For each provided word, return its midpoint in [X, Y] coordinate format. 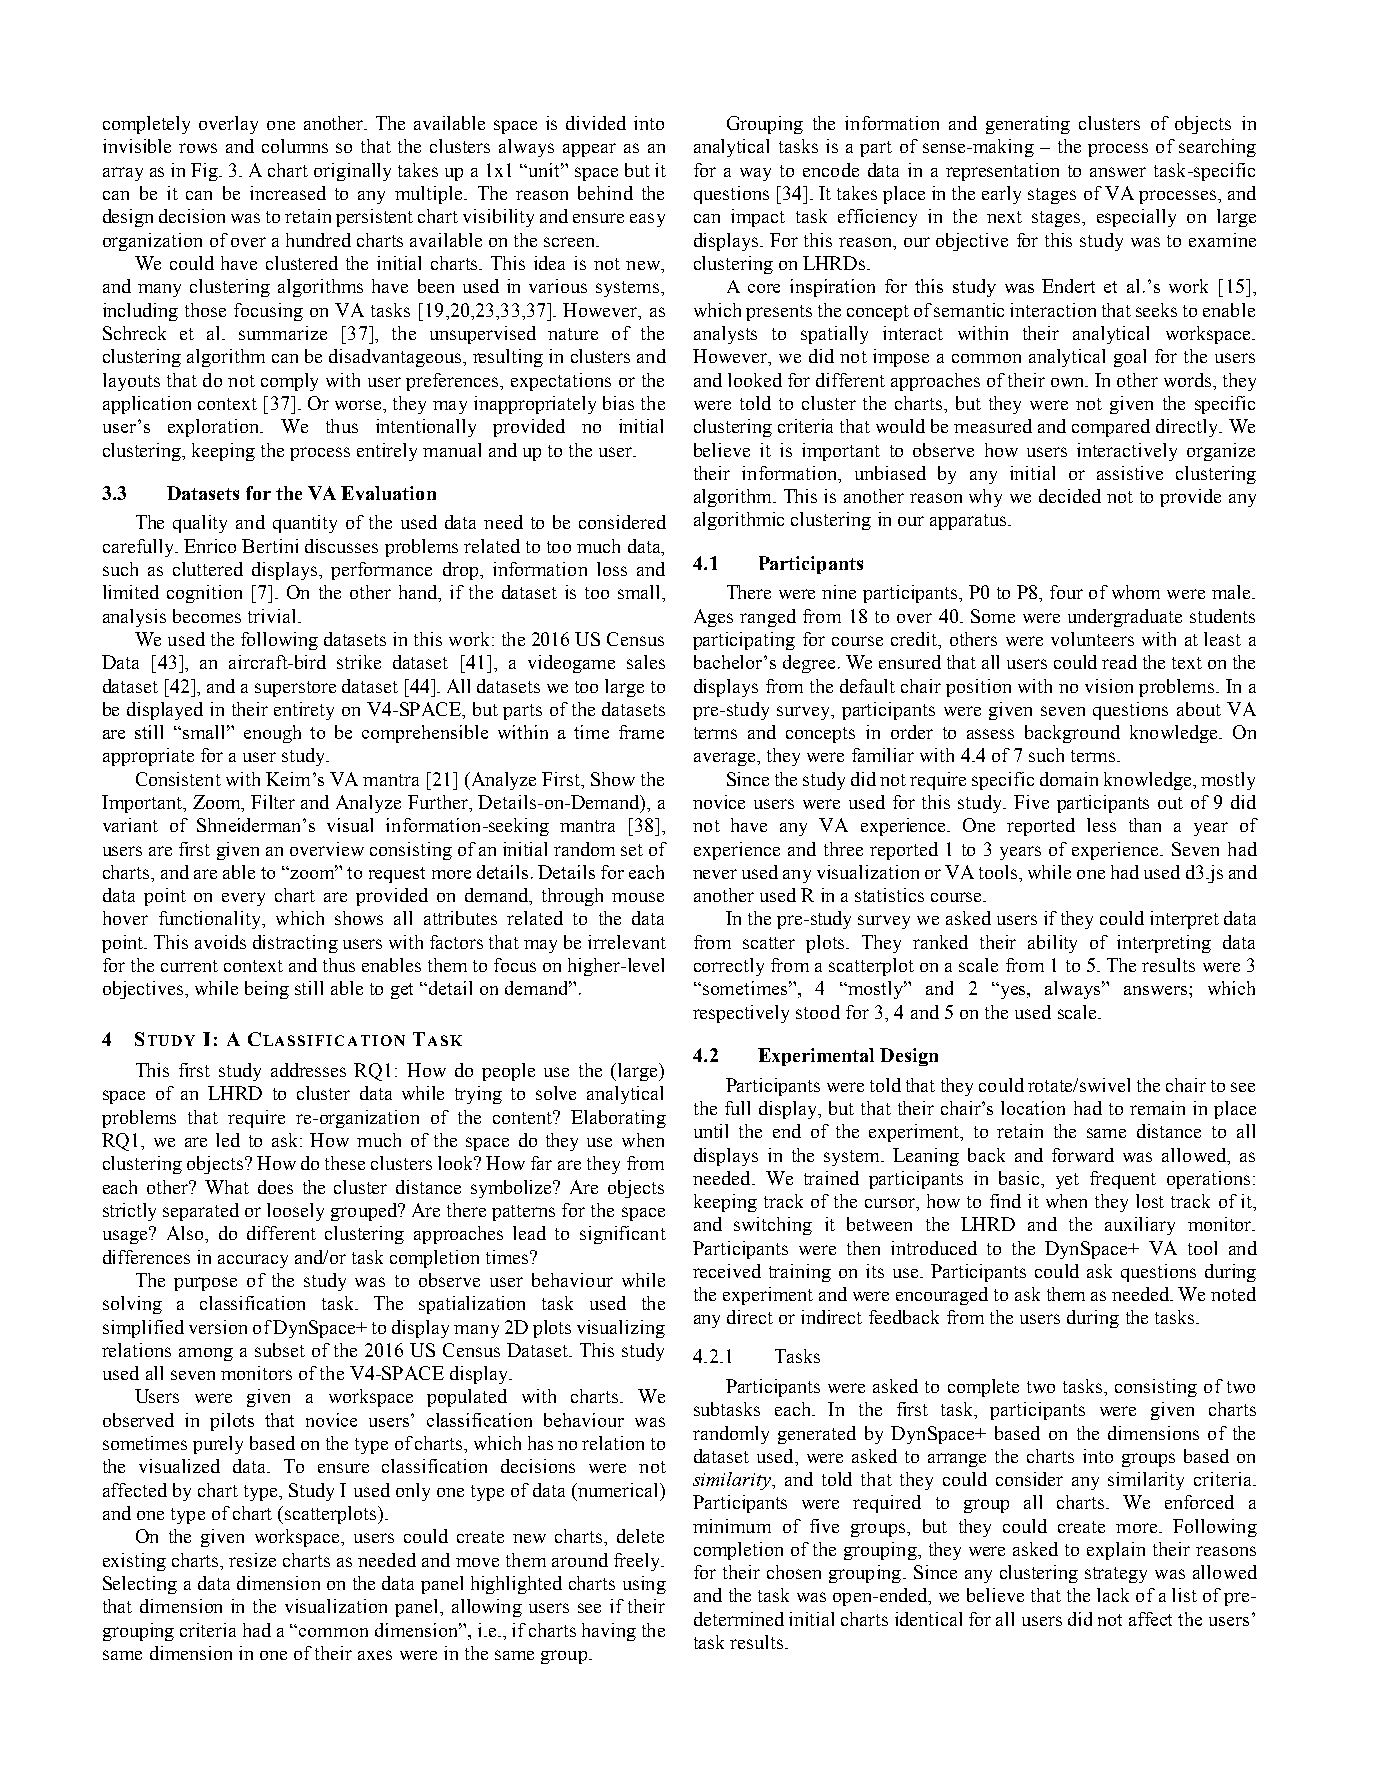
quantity [305, 524]
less [1101, 825]
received [727, 1271]
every [243, 899]
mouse [638, 897]
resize [252, 1560]
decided [1070, 496]
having [609, 1632]
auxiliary [1140, 1226]
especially [1136, 218]
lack [1113, 1595]
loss [612, 569]
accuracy [253, 1261]
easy [647, 220]
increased [288, 193]
